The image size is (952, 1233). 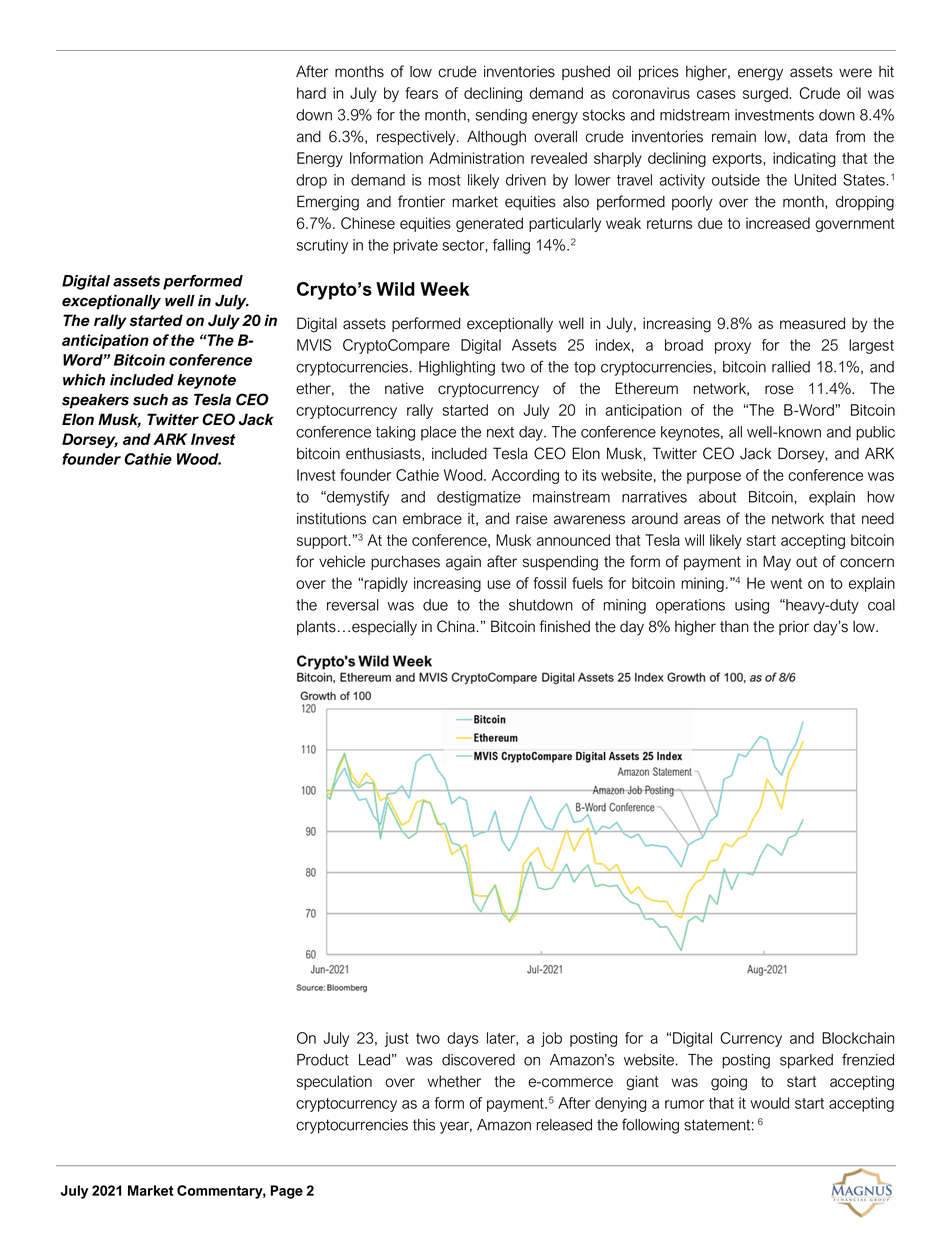 What do you see at coordinates (353, 605) in the screenshot?
I see `reversal` at bounding box center [353, 605].
